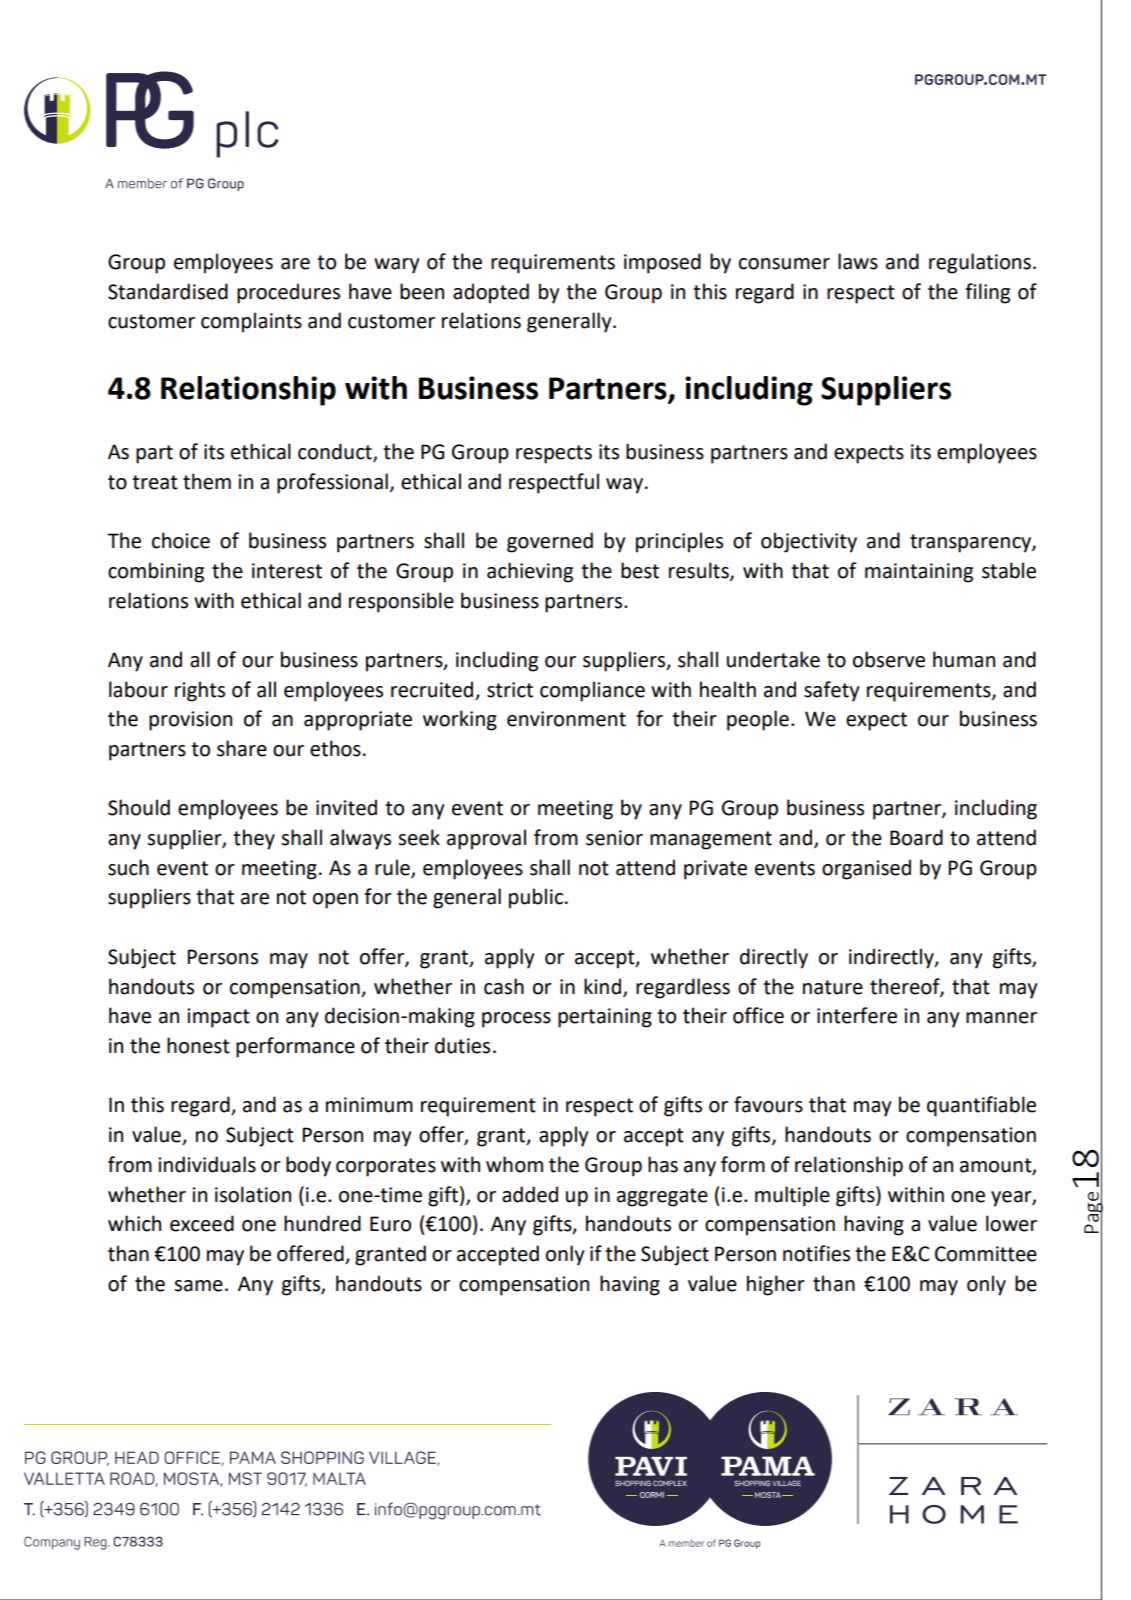 The width and height of the screenshot is (1131, 1600). What do you see at coordinates (858, 261) in the screenshot?
I see `laws` at bounding box center [858, 261].
